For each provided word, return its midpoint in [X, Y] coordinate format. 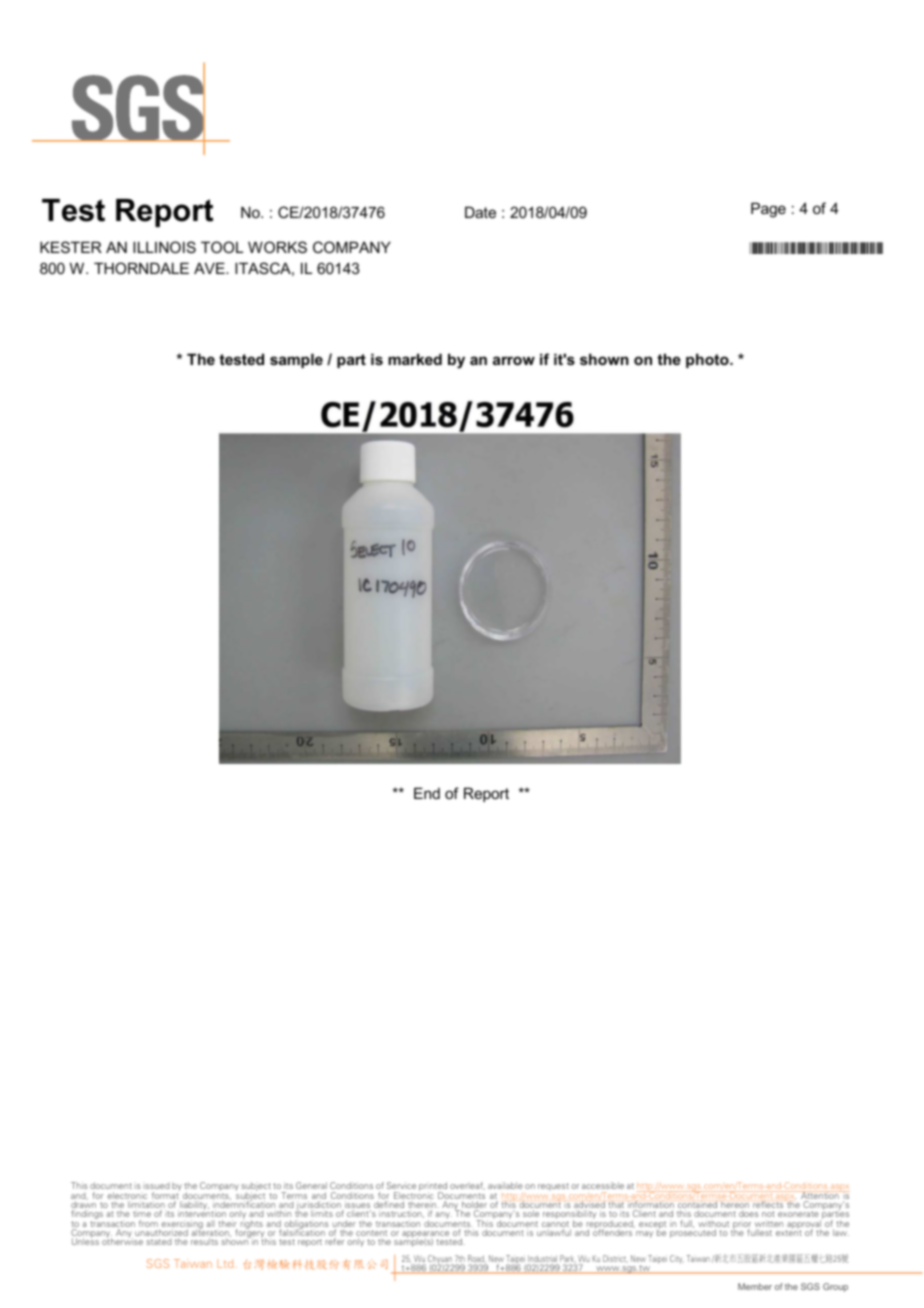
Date [480, 212]
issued [157, 1186]
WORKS [277, 247]
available [505, 1185]
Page [768, 210]
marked [415, 359]
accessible [603, 1185]
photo [708, 360]
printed [433, 1188]
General [311, 1185]
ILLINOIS [164, 247]
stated [159, 1242]
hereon [735, 1204]
